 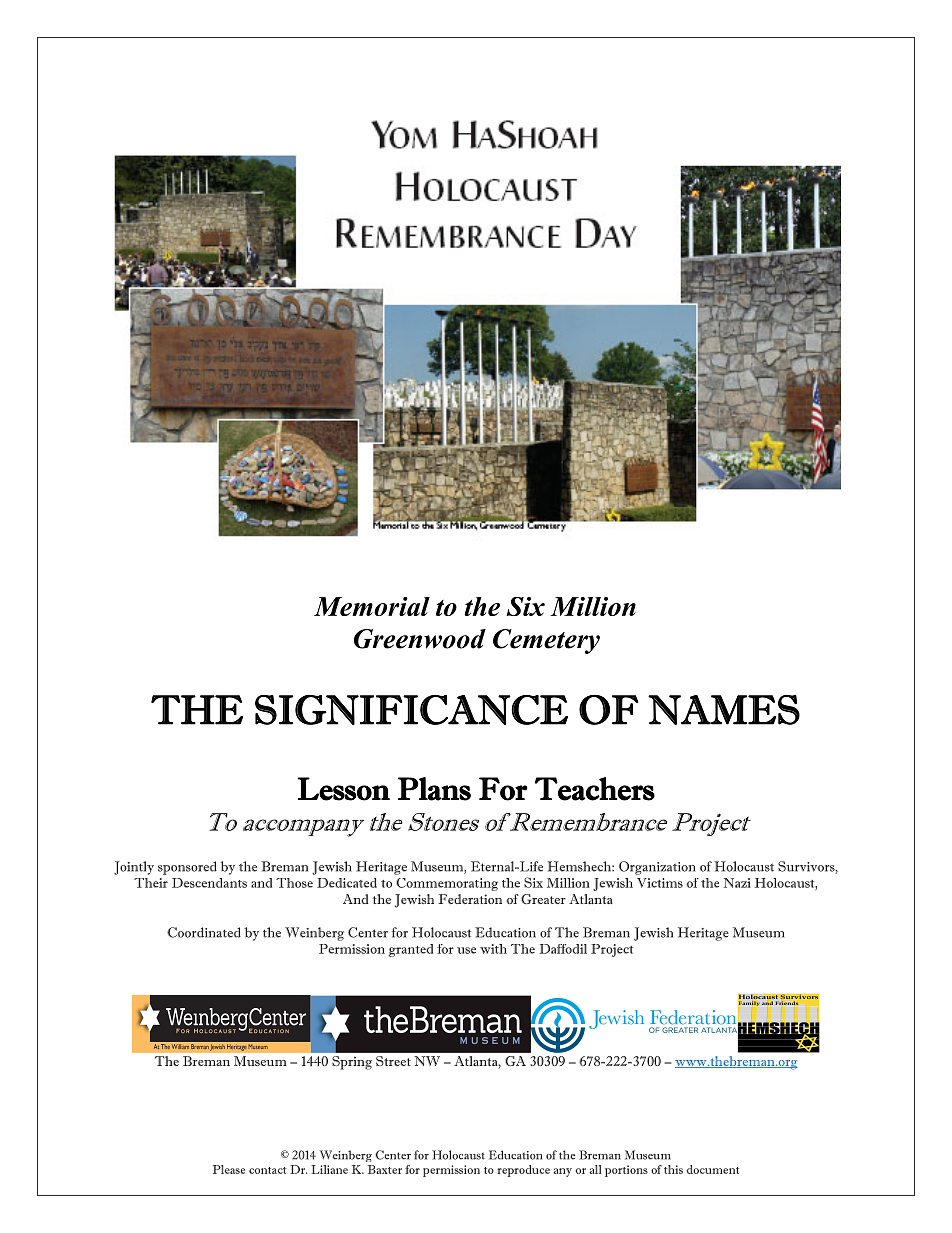 What do you see at coordinates (493, 949) in the image?
I see `with` at bounding box center [493, 949].
